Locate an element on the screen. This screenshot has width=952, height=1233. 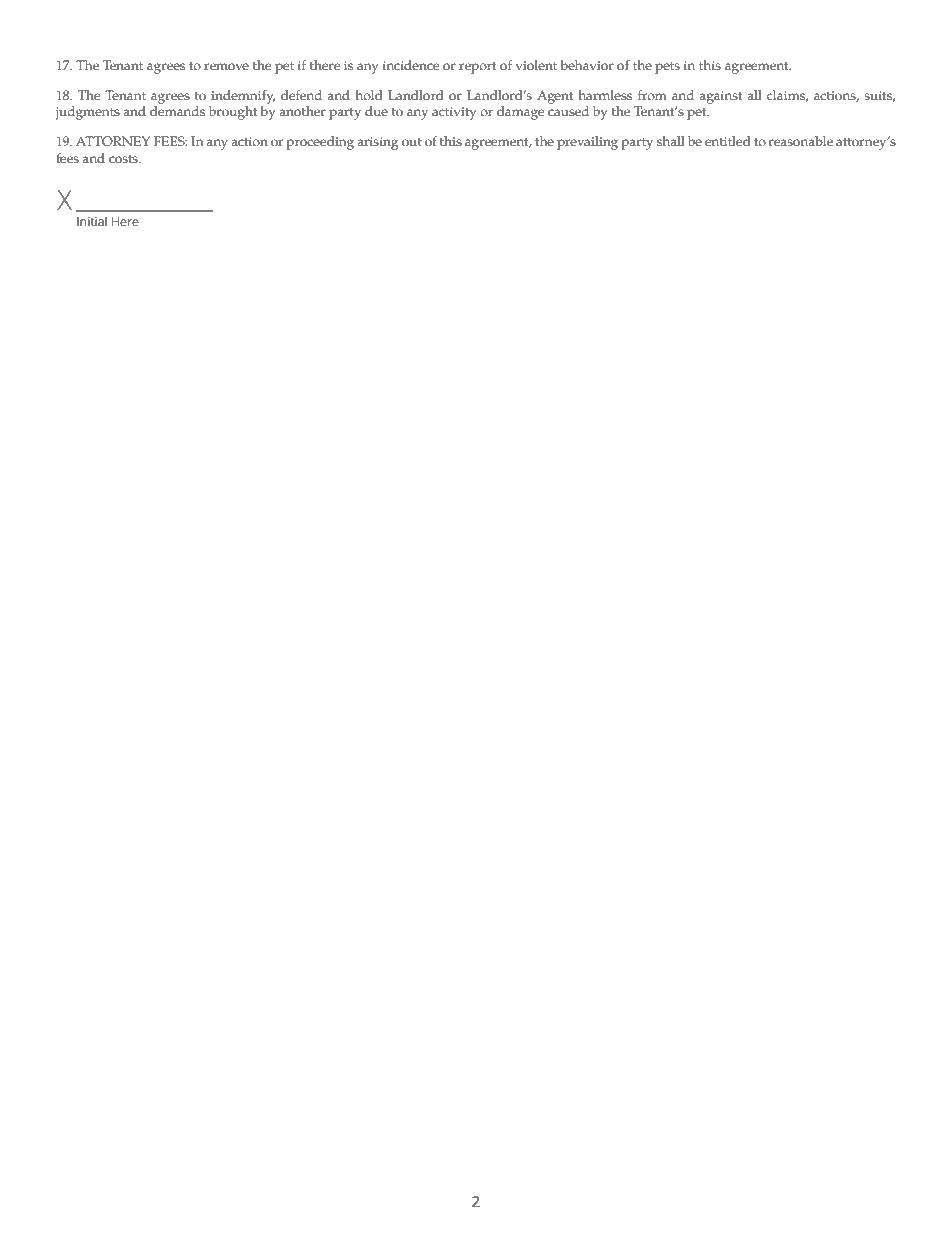
remove is located at coordinates (226, 67).
